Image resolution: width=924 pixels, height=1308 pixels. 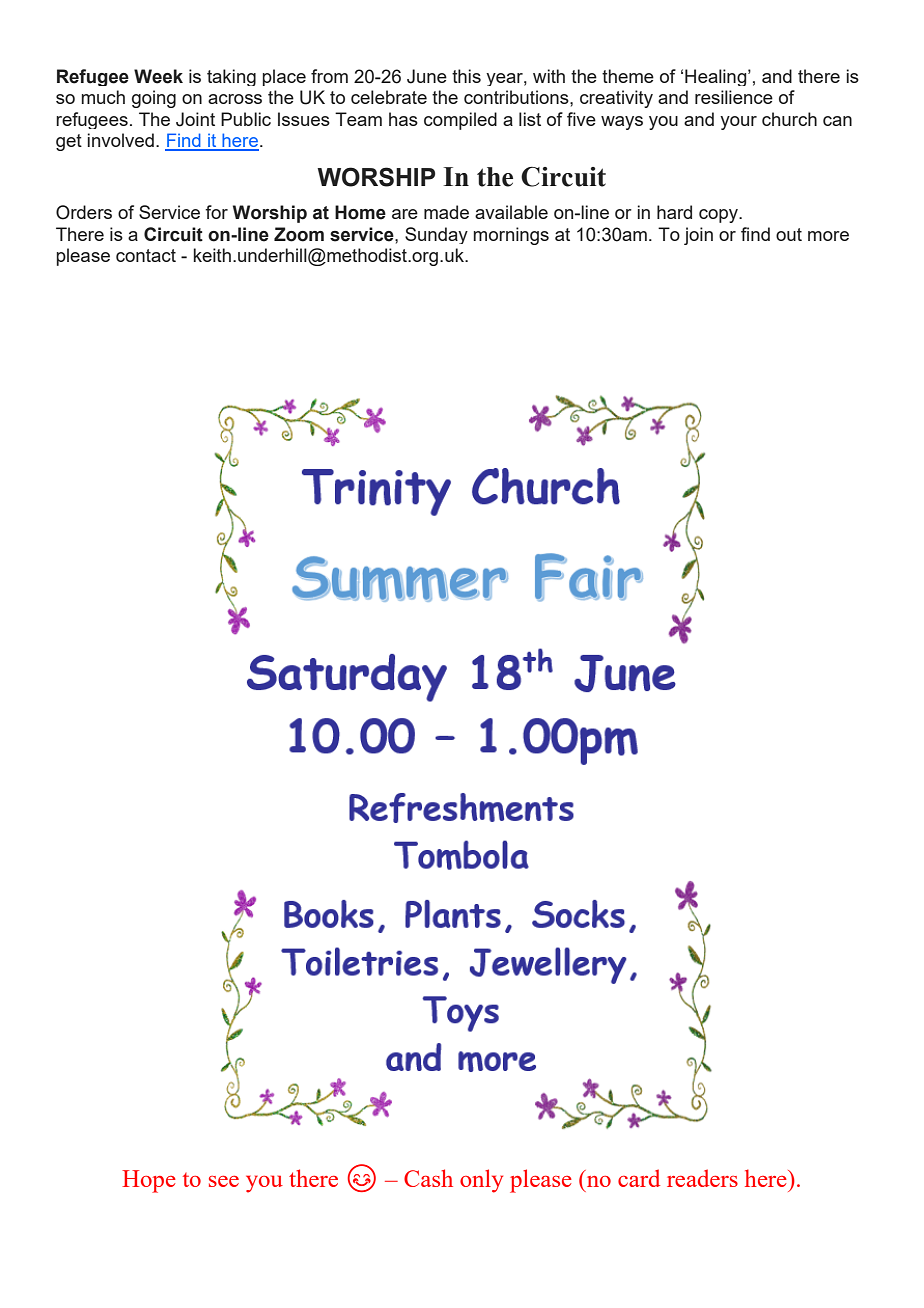 I want to click on compiled, so click(x=460, y=121).
